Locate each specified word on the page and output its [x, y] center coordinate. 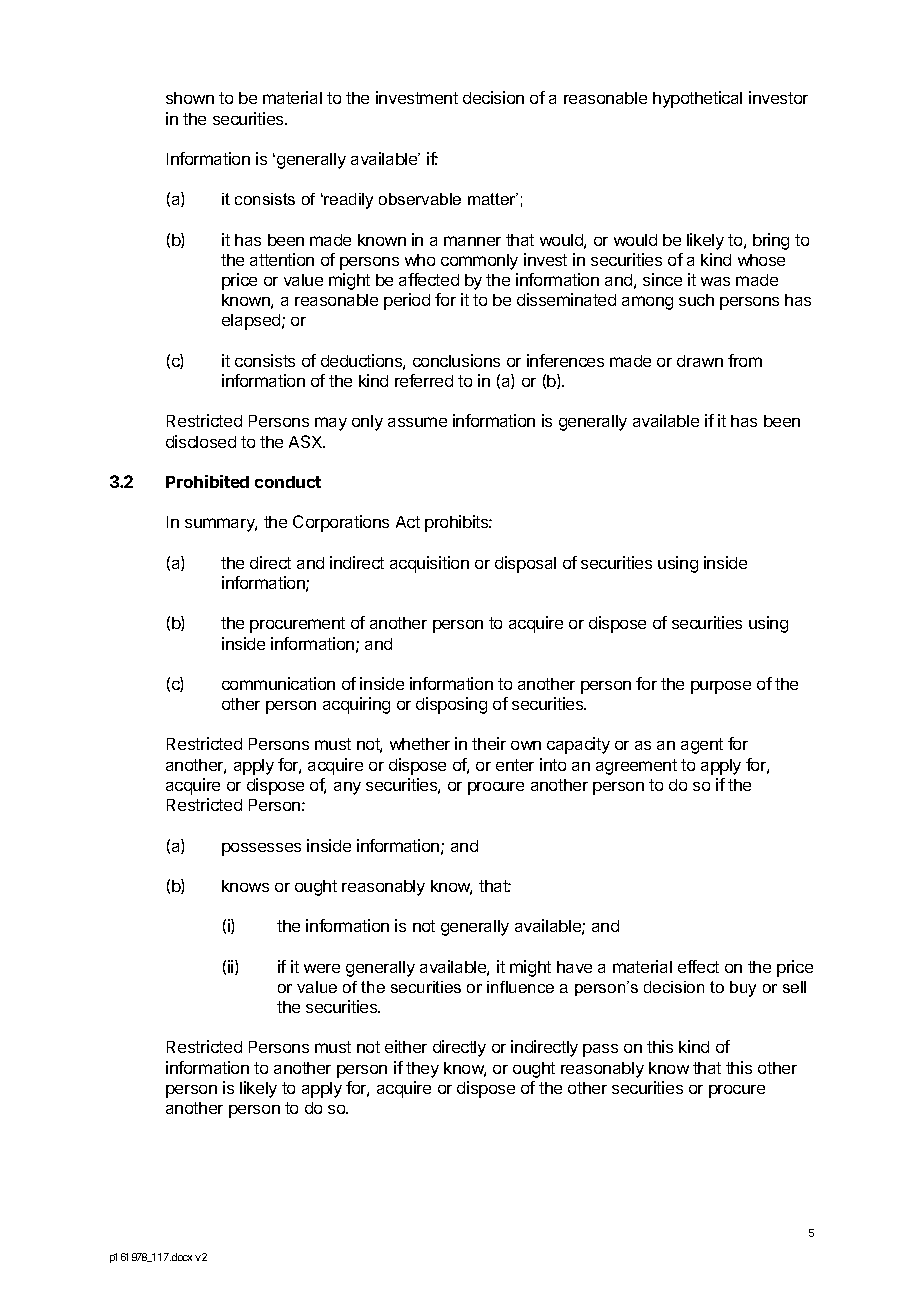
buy [743, 989]
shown [190, 98]
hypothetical [697, 99]
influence [520, 987]
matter [493, 199]
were [322, 968]
